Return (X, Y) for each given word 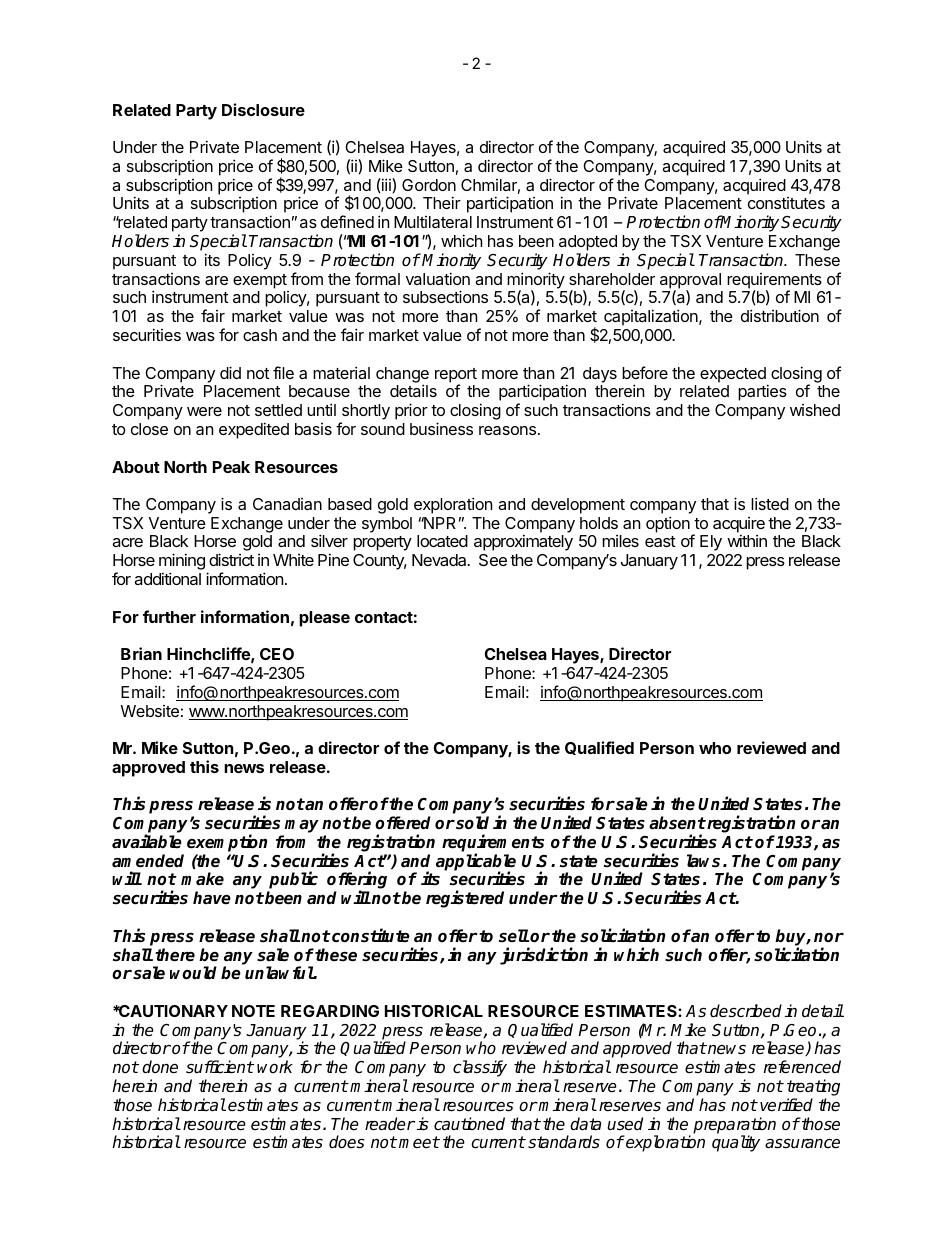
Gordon (429, 185)
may (302, 826)
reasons (507, 430)
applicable (476, 863)
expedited (254, 430)
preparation (734, 1126)
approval (690, 282)
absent (677, 823)
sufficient (220, 1067)
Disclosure (263, 109)
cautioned (469, 1124)
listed (770, 503)
